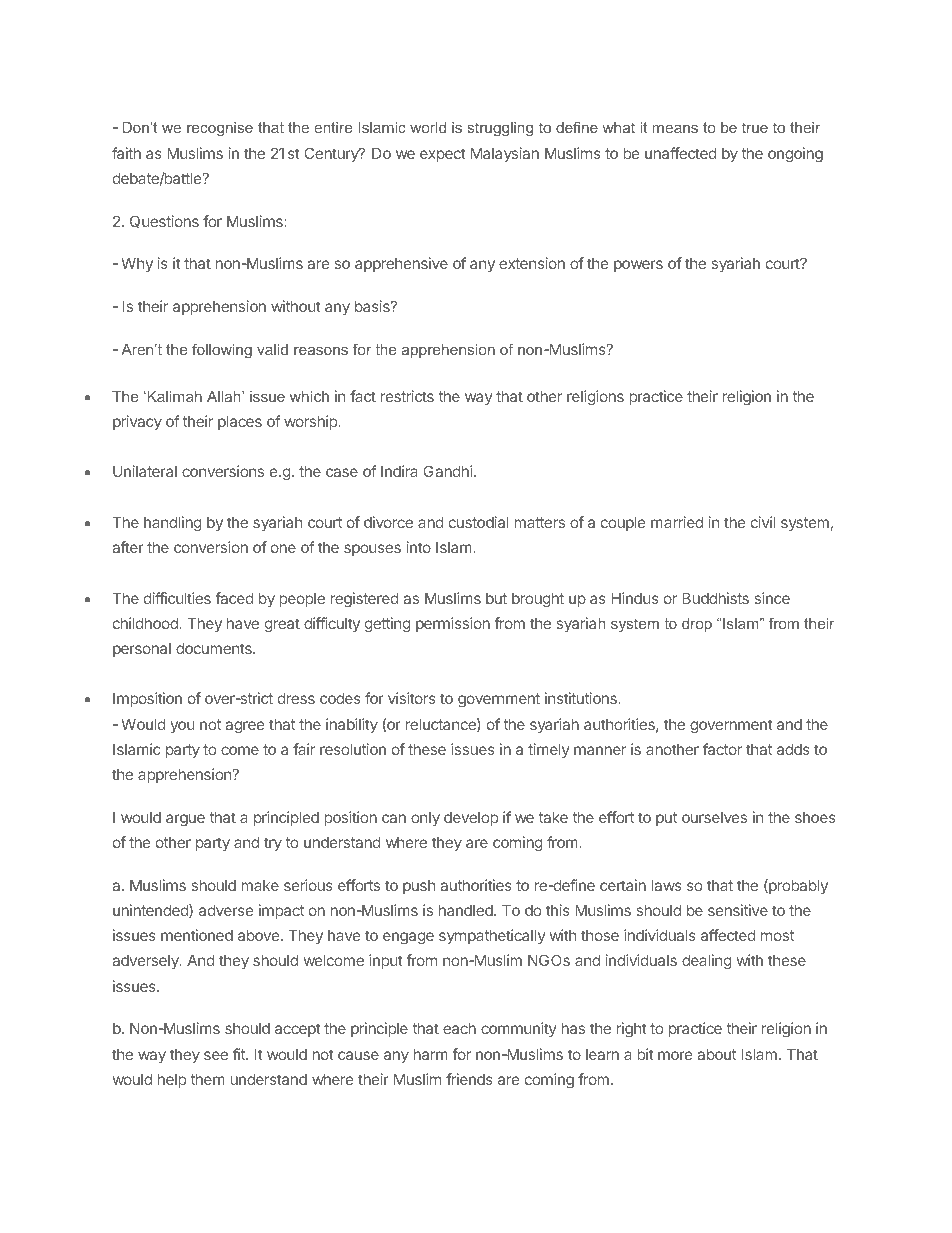 Image resolution: width=952 pixels, height=1233 pixels. I want to click on each, so click(459, 1028).
